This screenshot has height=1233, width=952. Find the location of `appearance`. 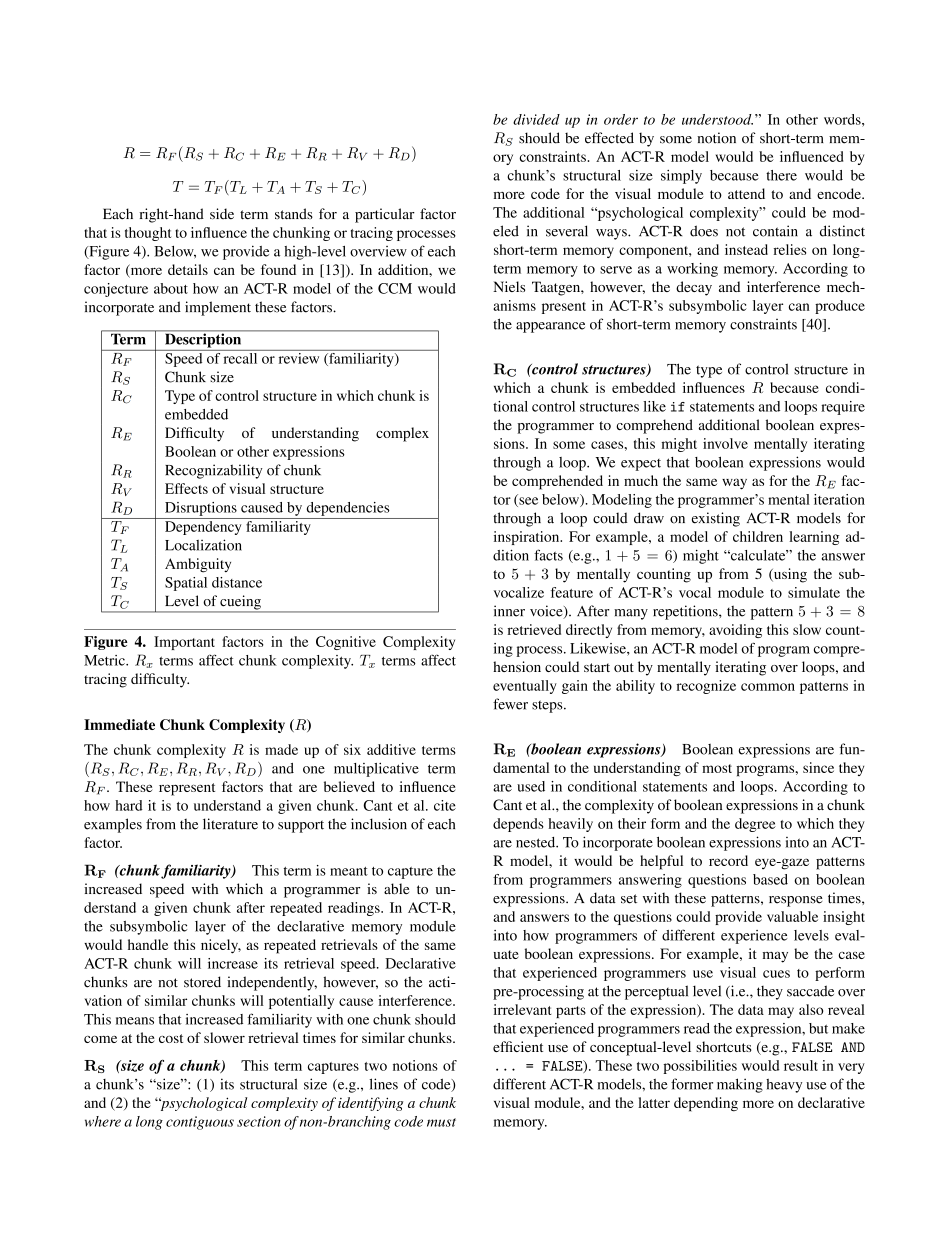

appearance is located at coordinates (550, 327).
